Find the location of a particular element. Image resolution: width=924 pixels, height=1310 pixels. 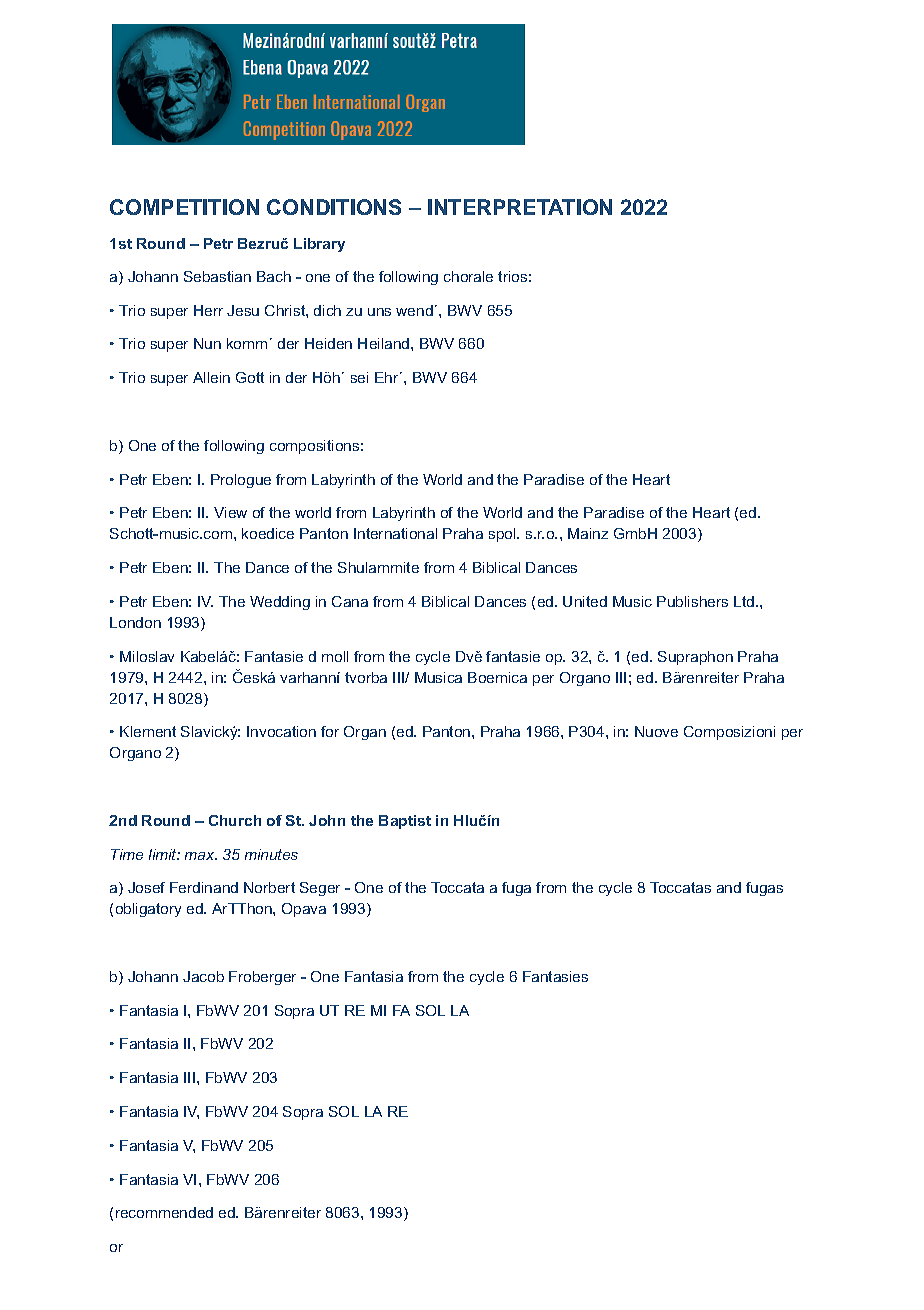

INTERPRETATION is located at coordinates (520, 207).
